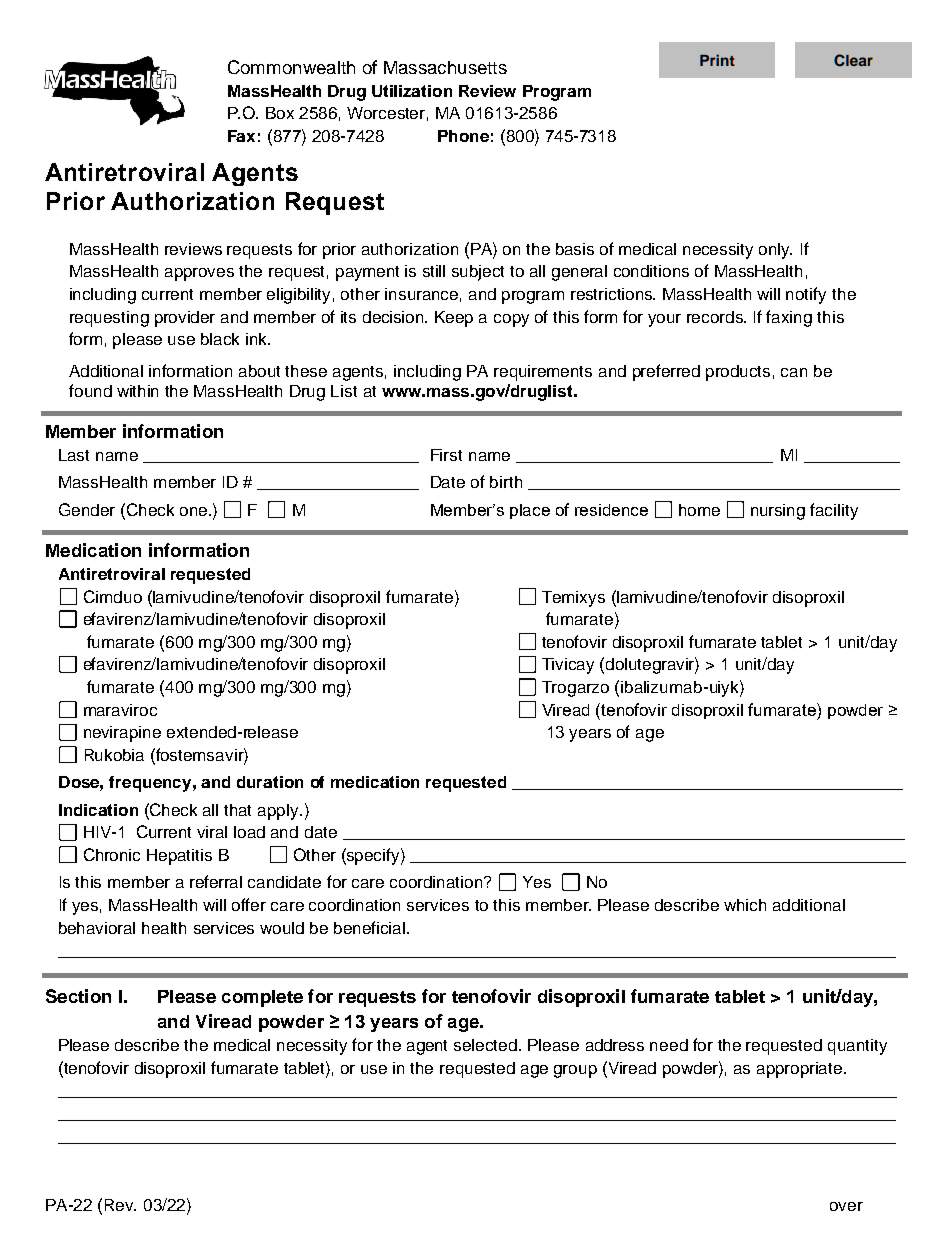 The image size is (952, 1233). Describe the element at coordinates (262, 998) in the image. I see `complete` at that location.
